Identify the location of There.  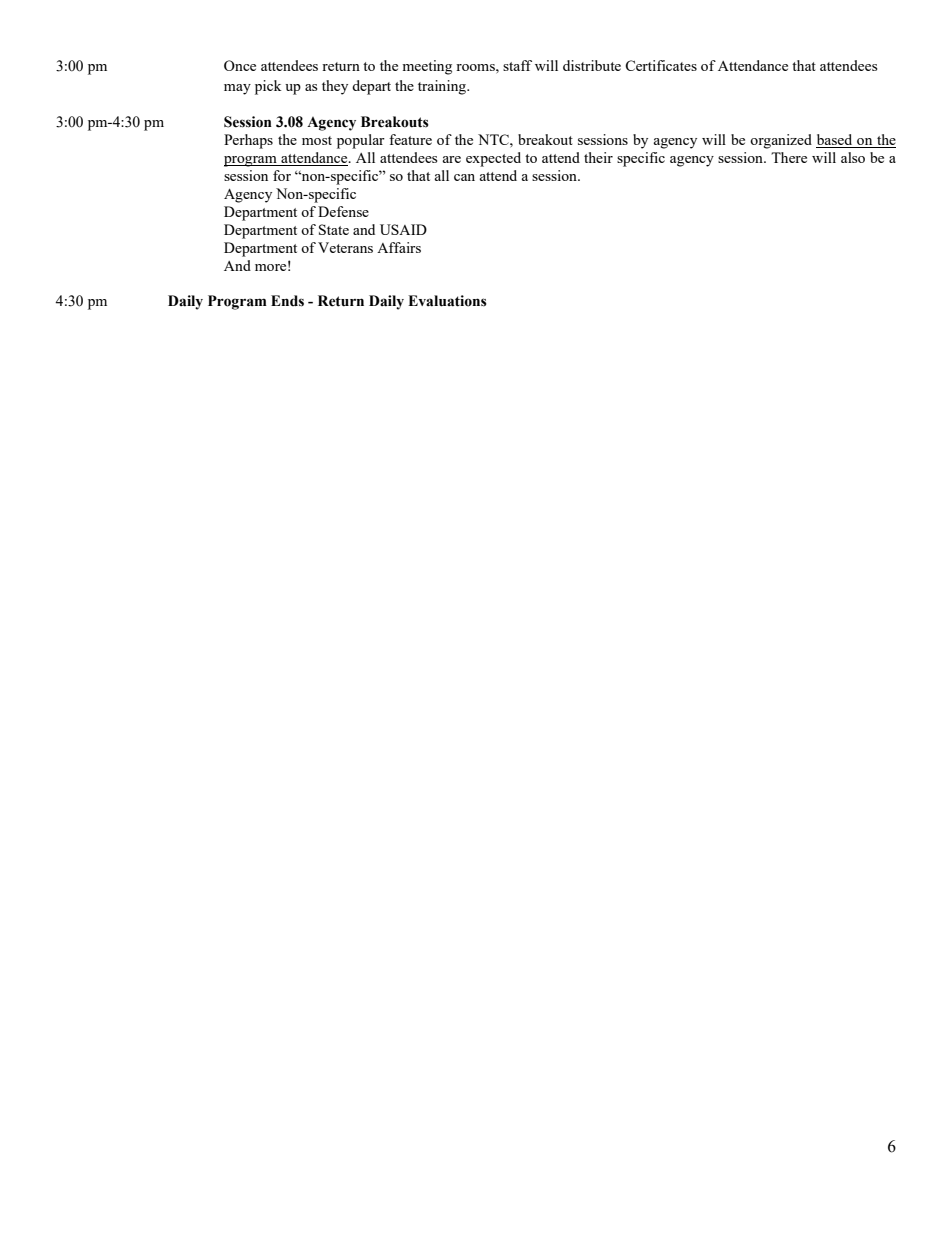
(789, 157).
